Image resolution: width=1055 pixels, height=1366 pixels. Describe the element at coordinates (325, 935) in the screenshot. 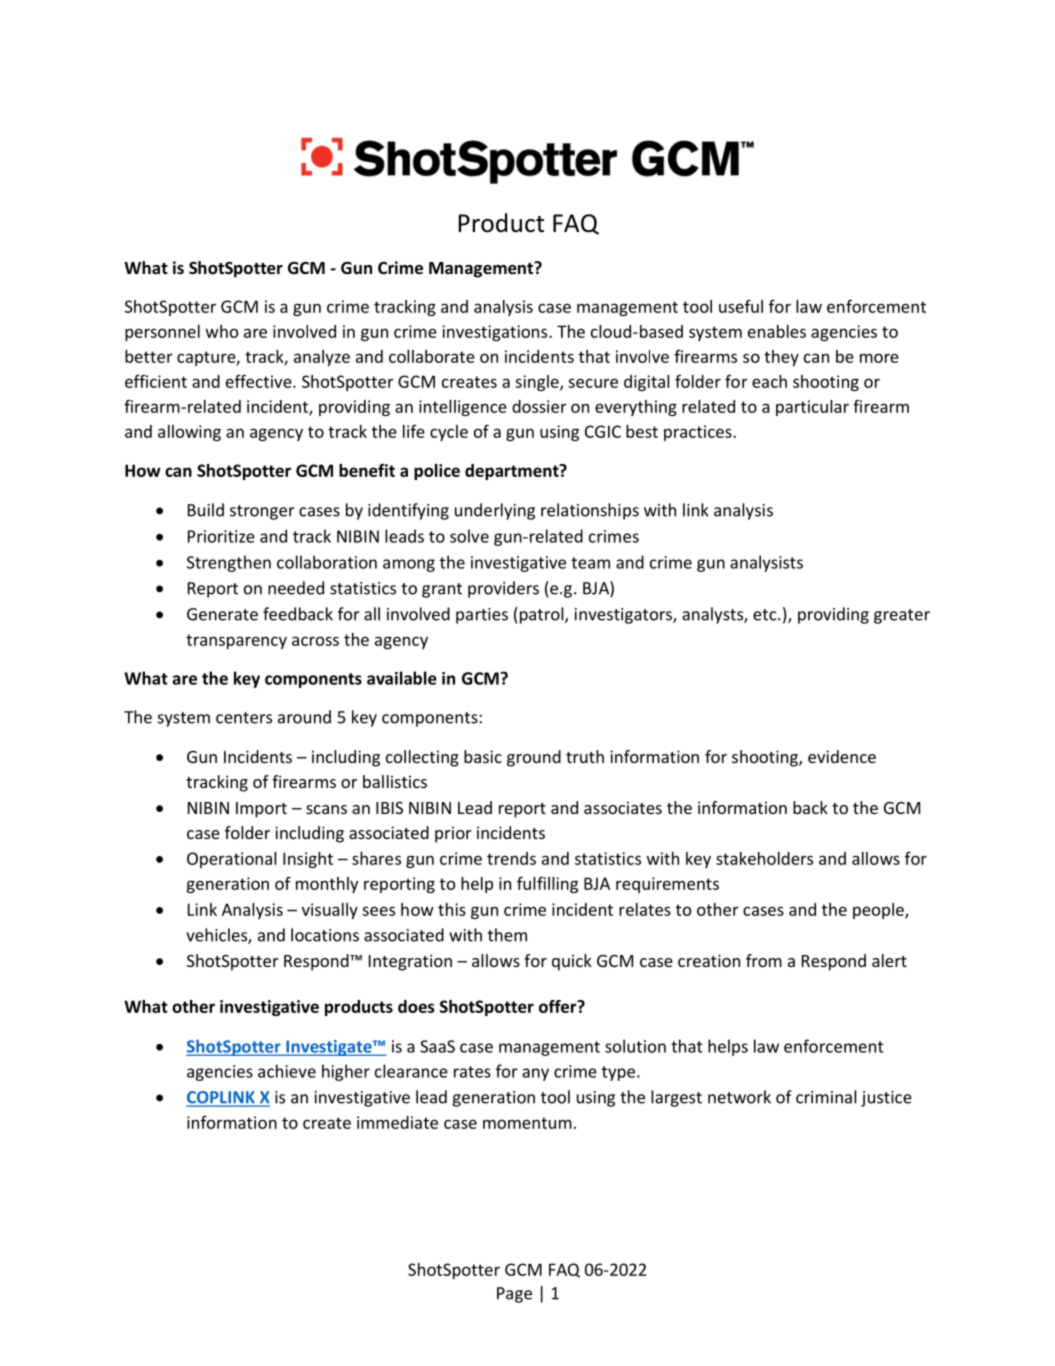

I see `locations` at that location.
